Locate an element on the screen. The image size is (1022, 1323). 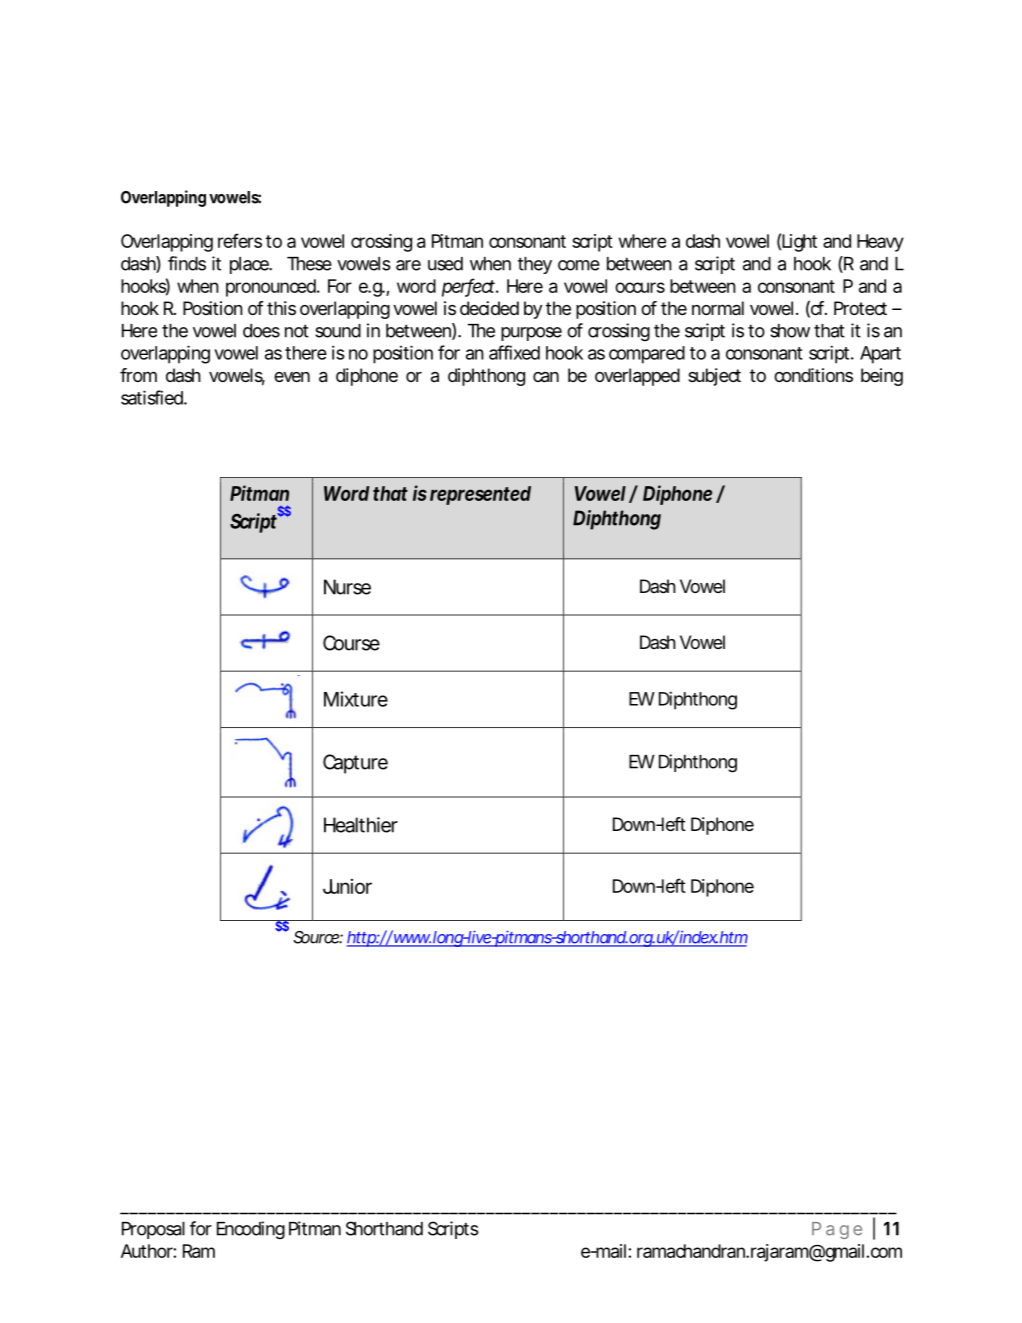
place is located at coordinates (250, 265).
